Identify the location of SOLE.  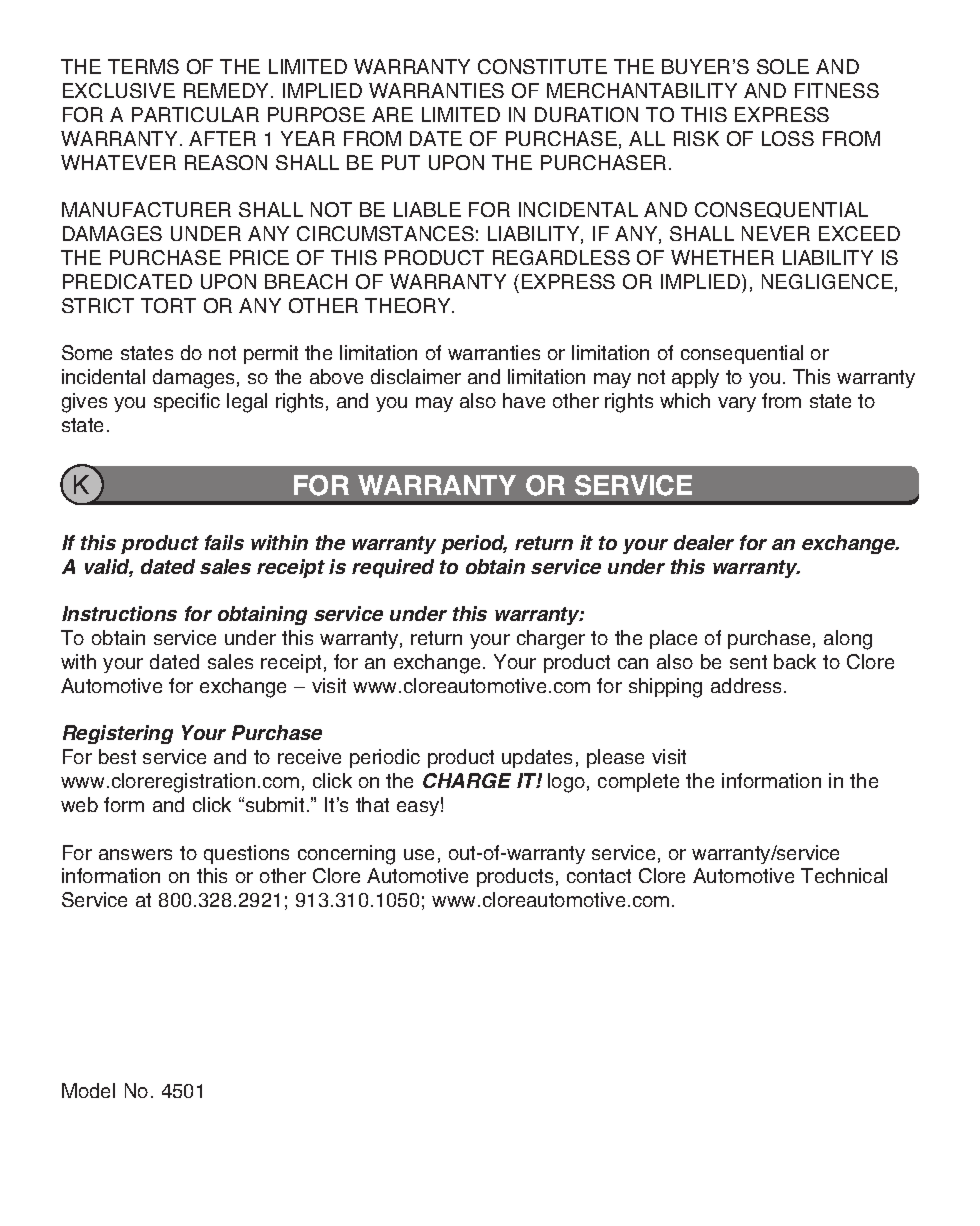
(783, 66).
